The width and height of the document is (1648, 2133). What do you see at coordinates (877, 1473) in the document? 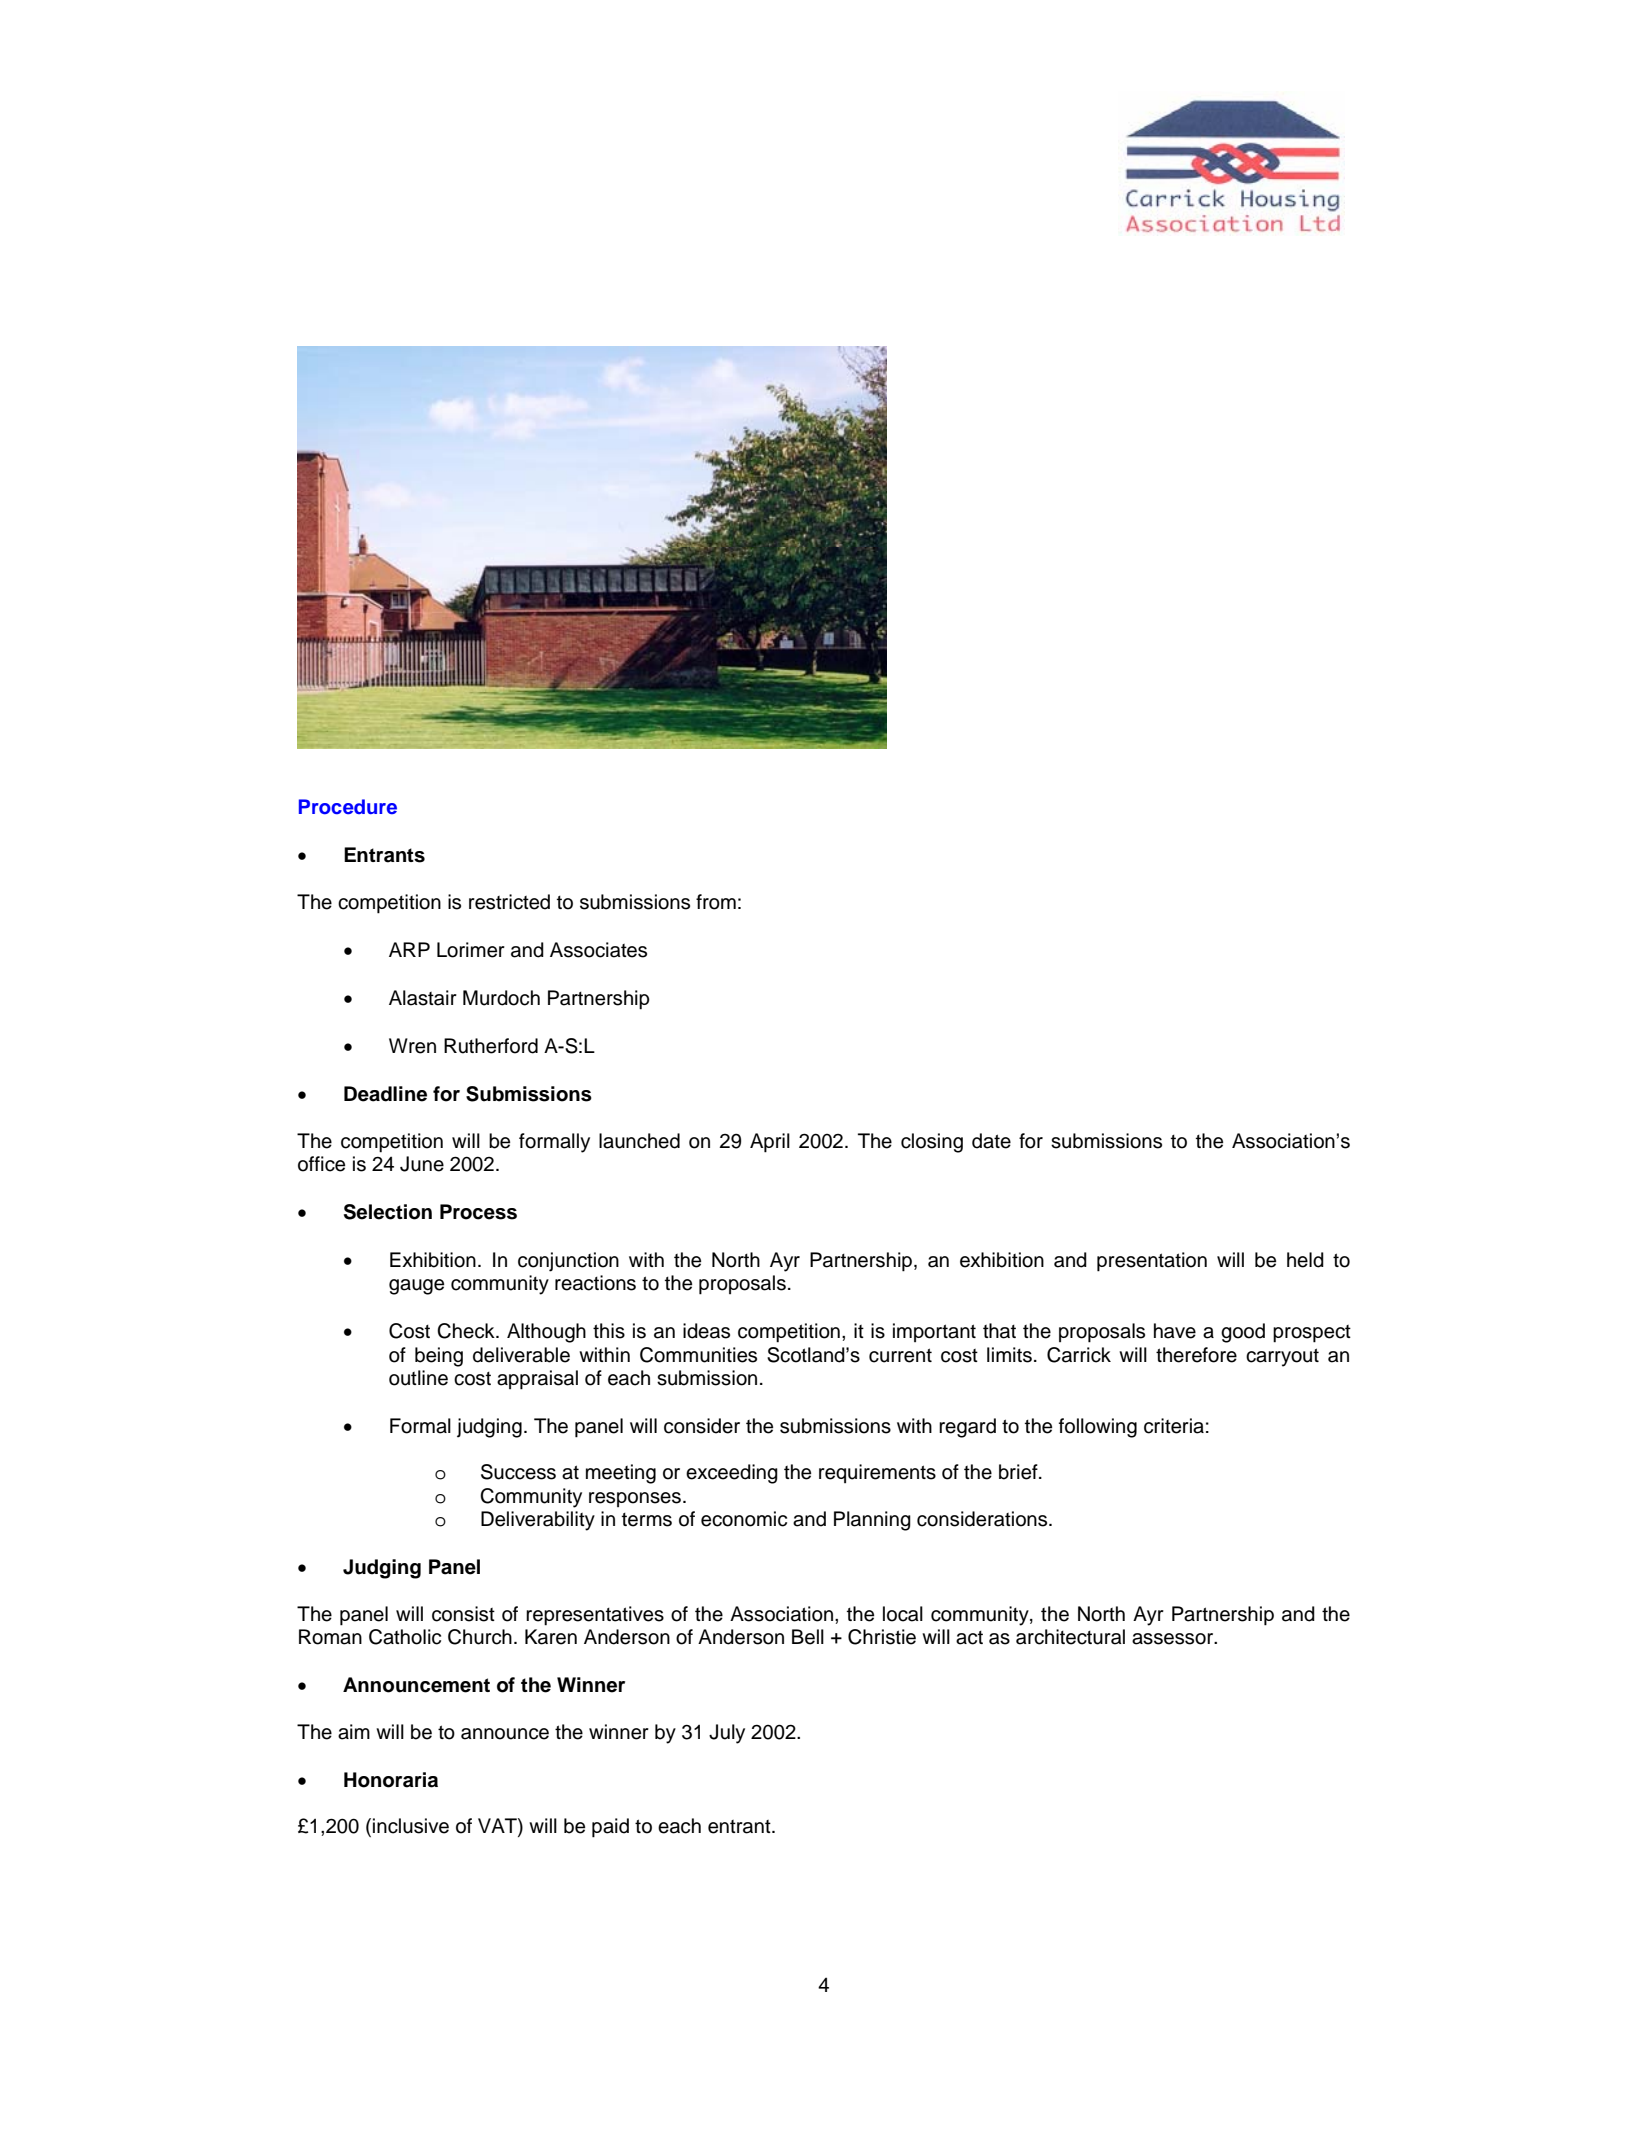
I see `requirements` at bounding box center [877, 1473].
